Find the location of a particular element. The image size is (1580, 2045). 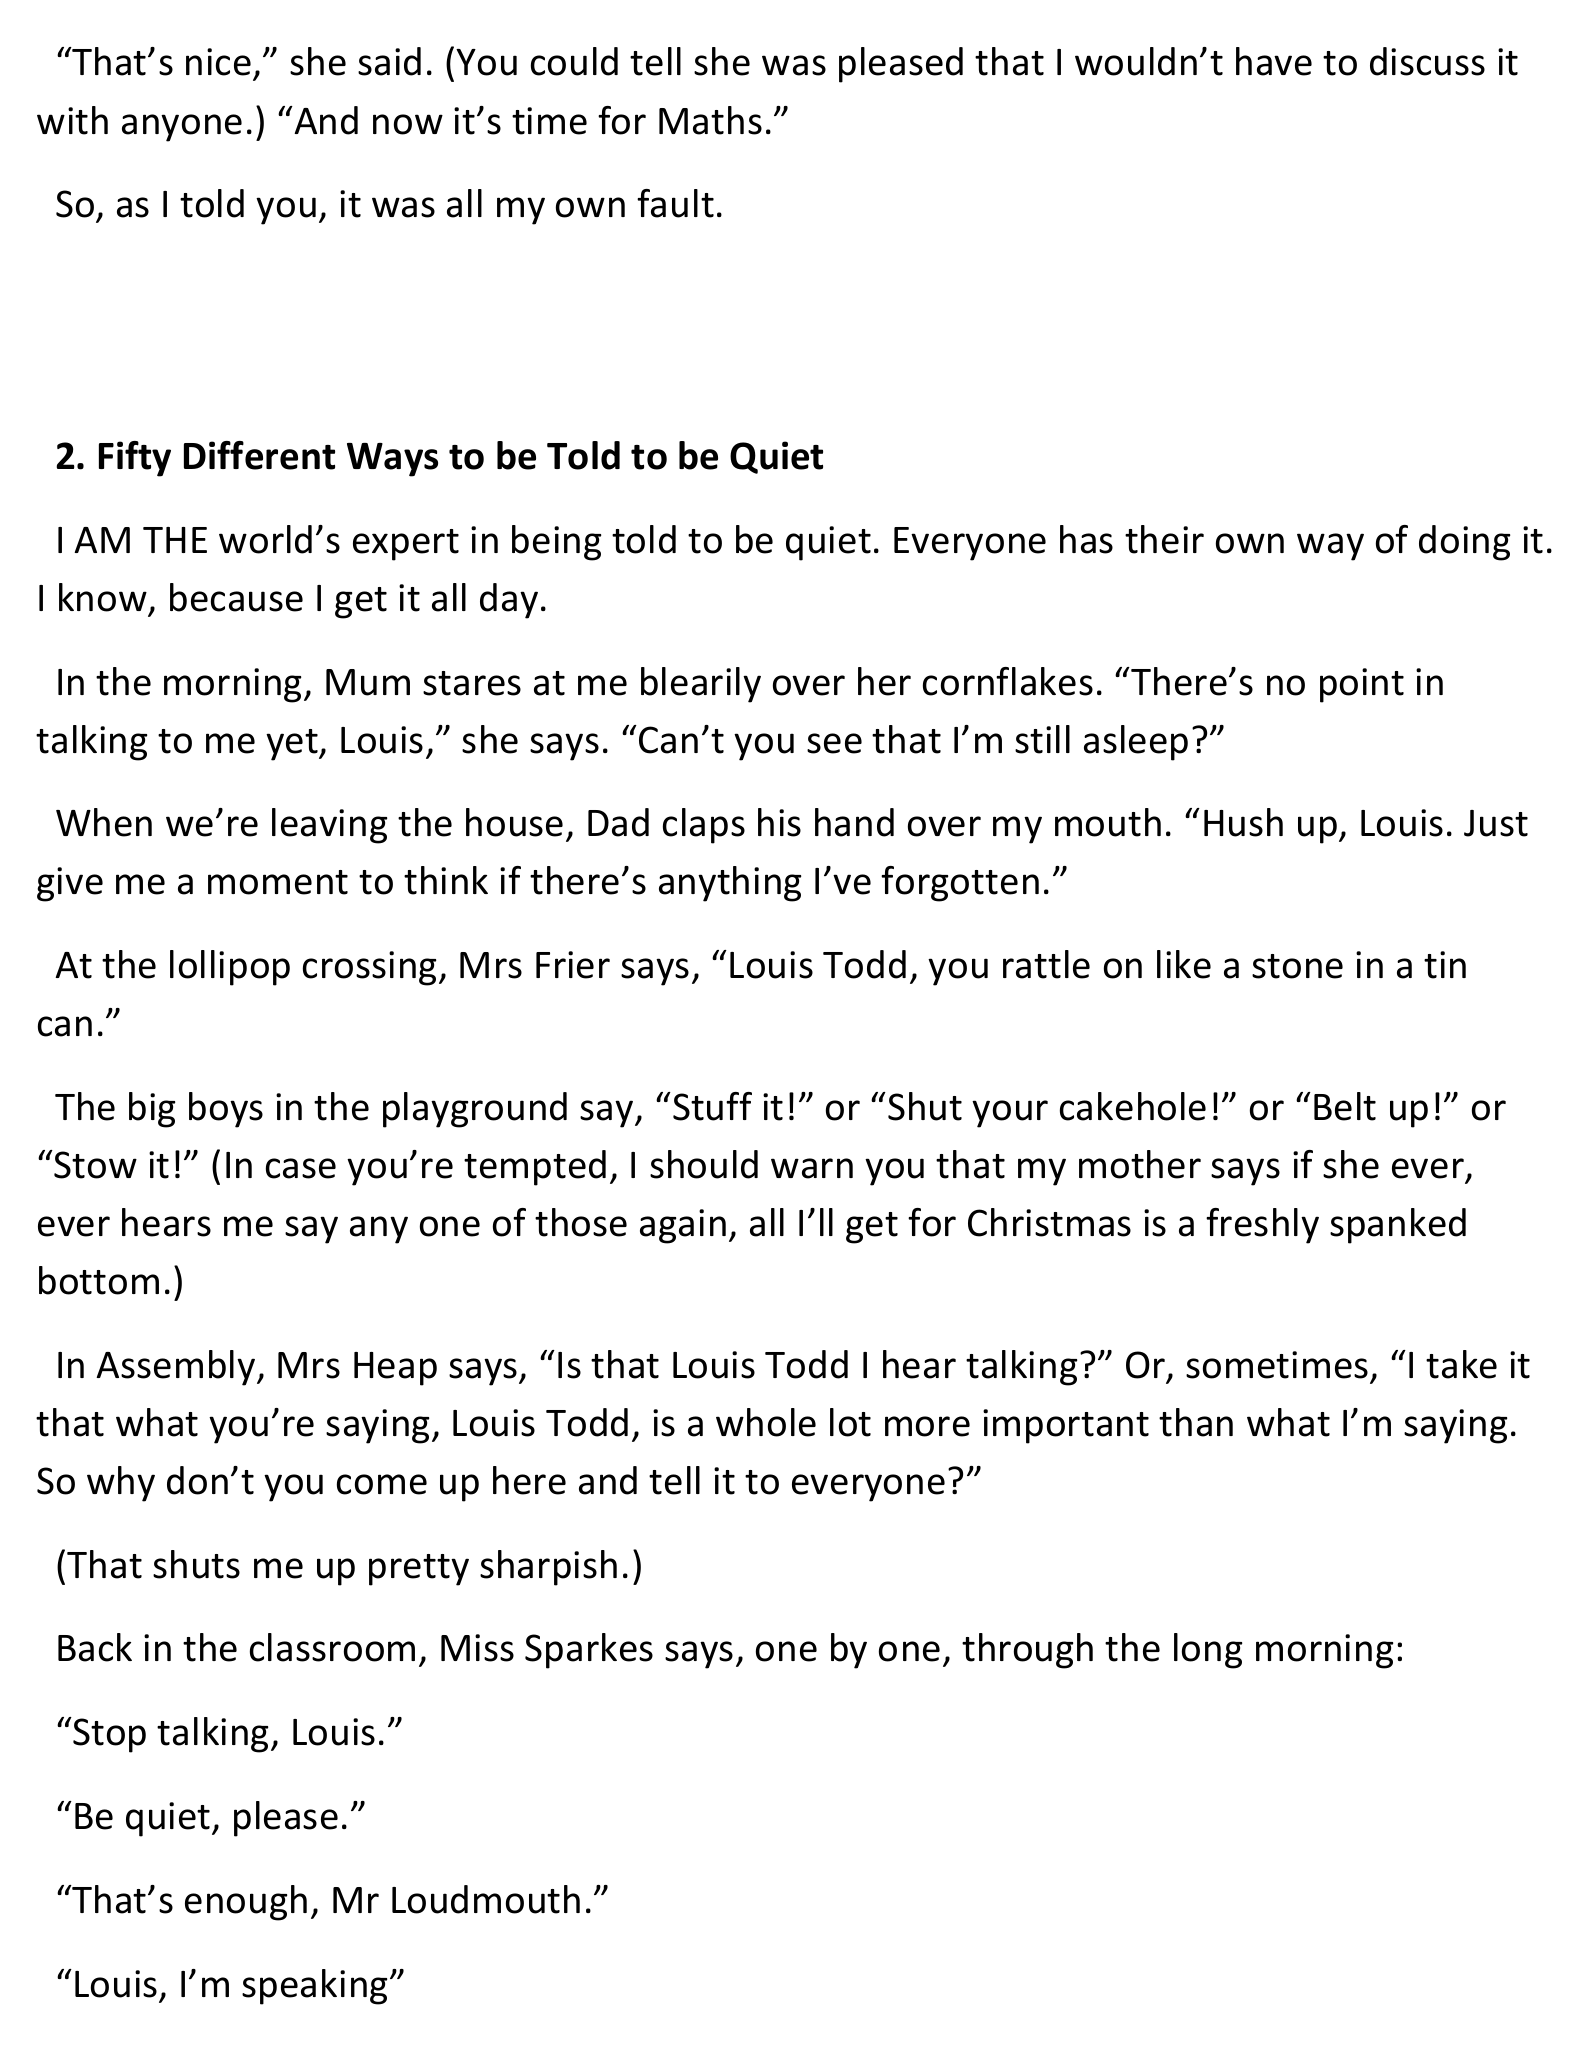

enough is located at coordinates (246, 1903).
